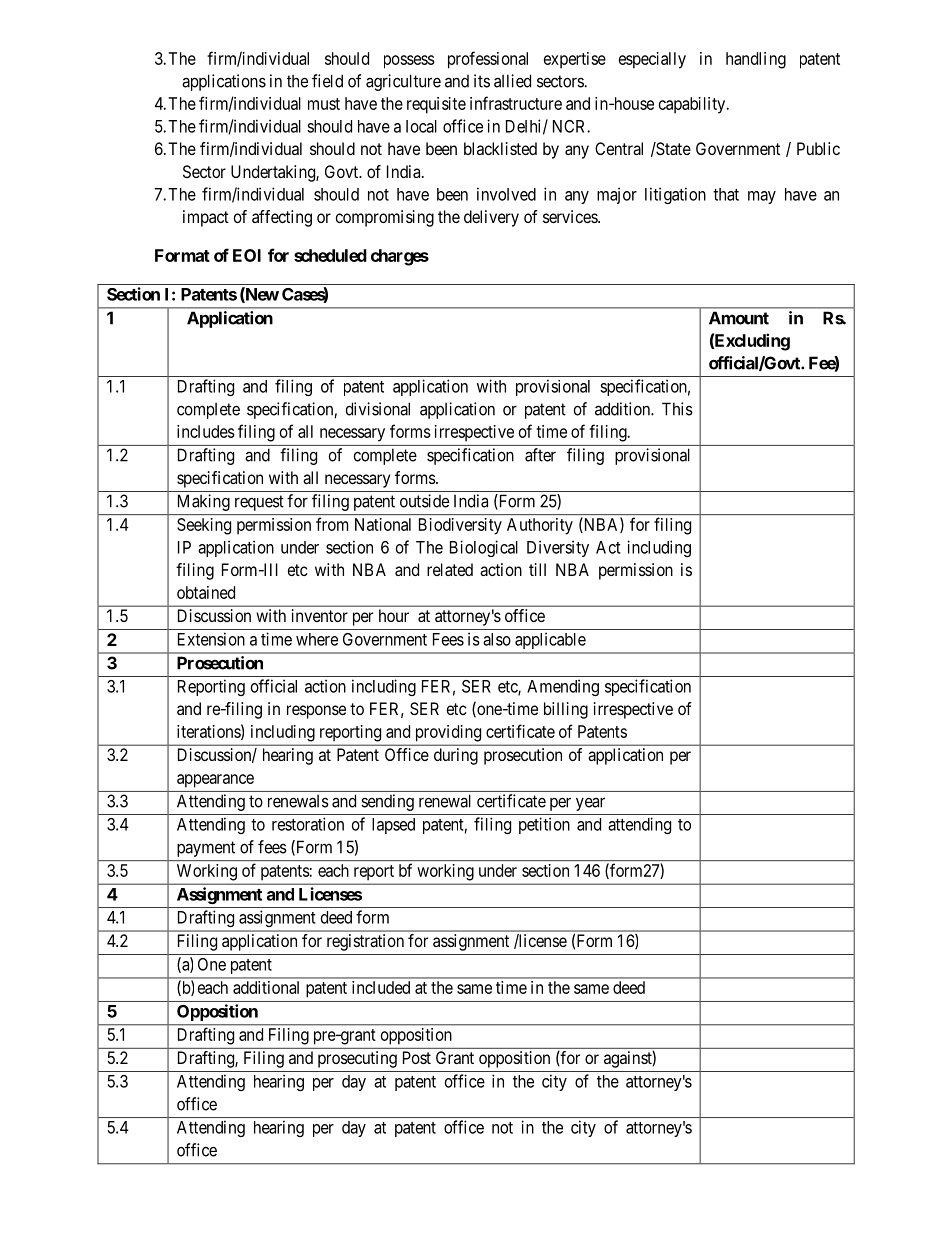 Image resolution: width=952 pixels, height=1233 pixels. Describe the element at coordinates (206, 431) in the document. I see `includes` at that location.
